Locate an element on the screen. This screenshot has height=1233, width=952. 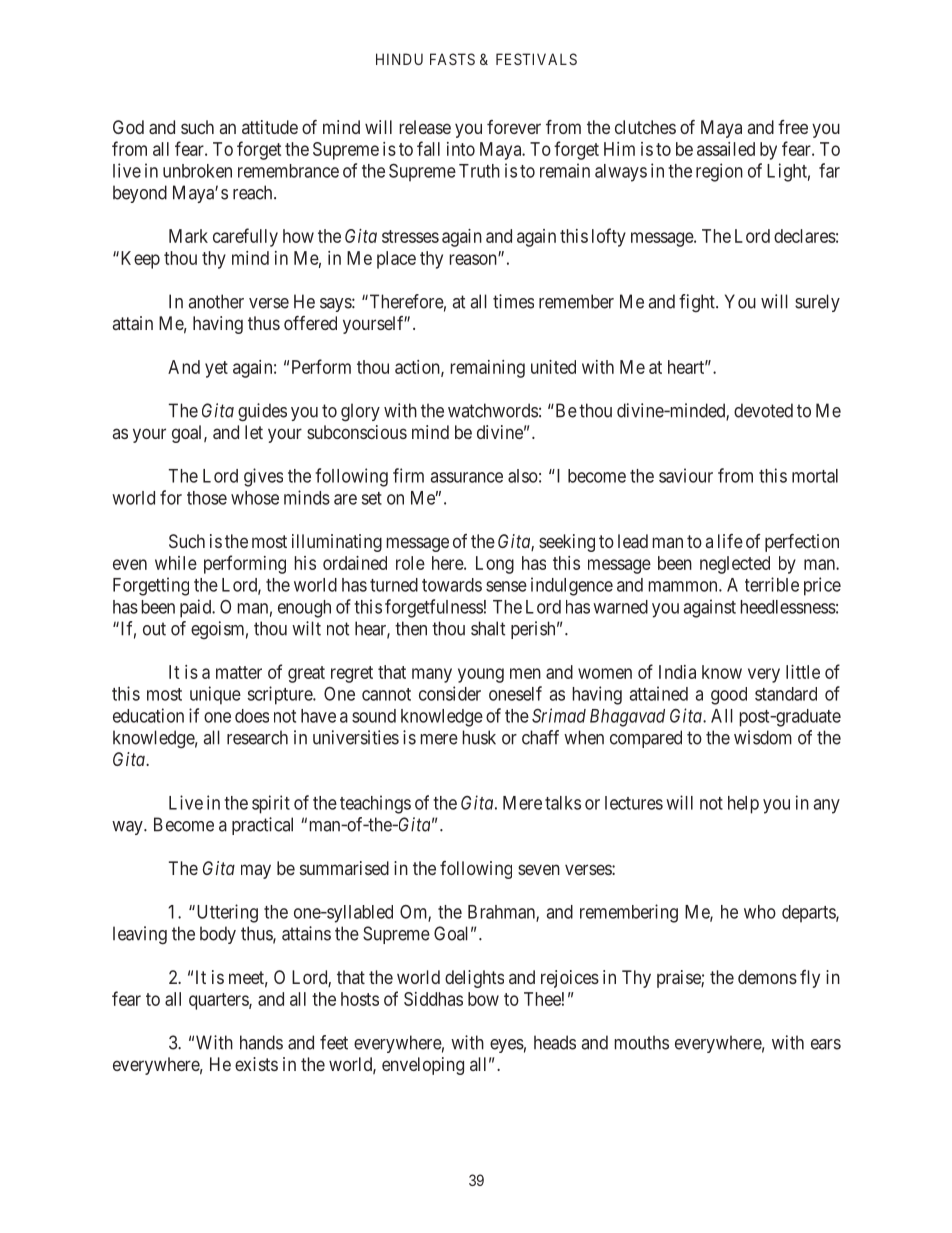
those is located at coordinates (207, 498).
